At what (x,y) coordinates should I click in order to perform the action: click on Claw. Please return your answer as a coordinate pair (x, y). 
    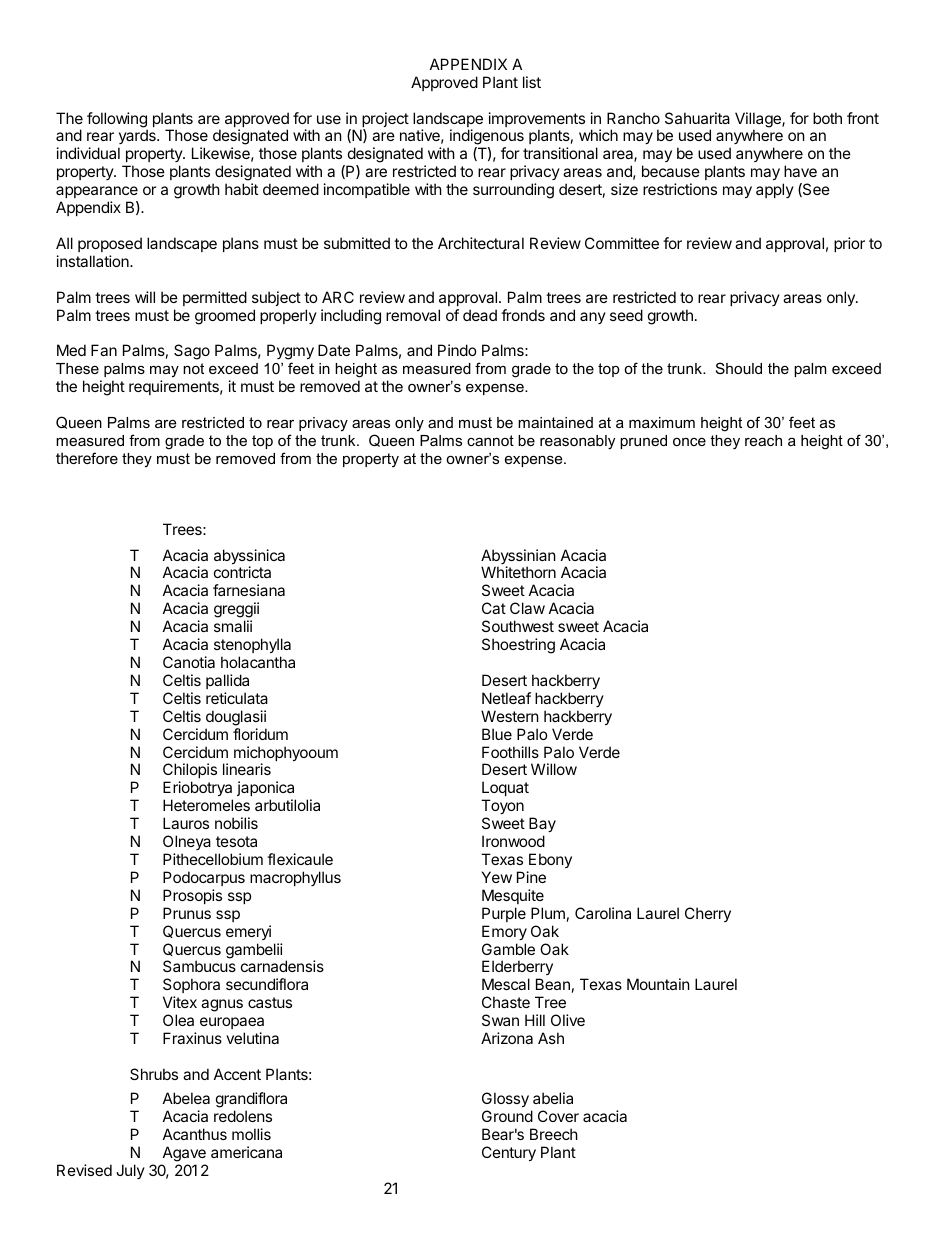
    Looking at the image, I should click on (527, 608).
